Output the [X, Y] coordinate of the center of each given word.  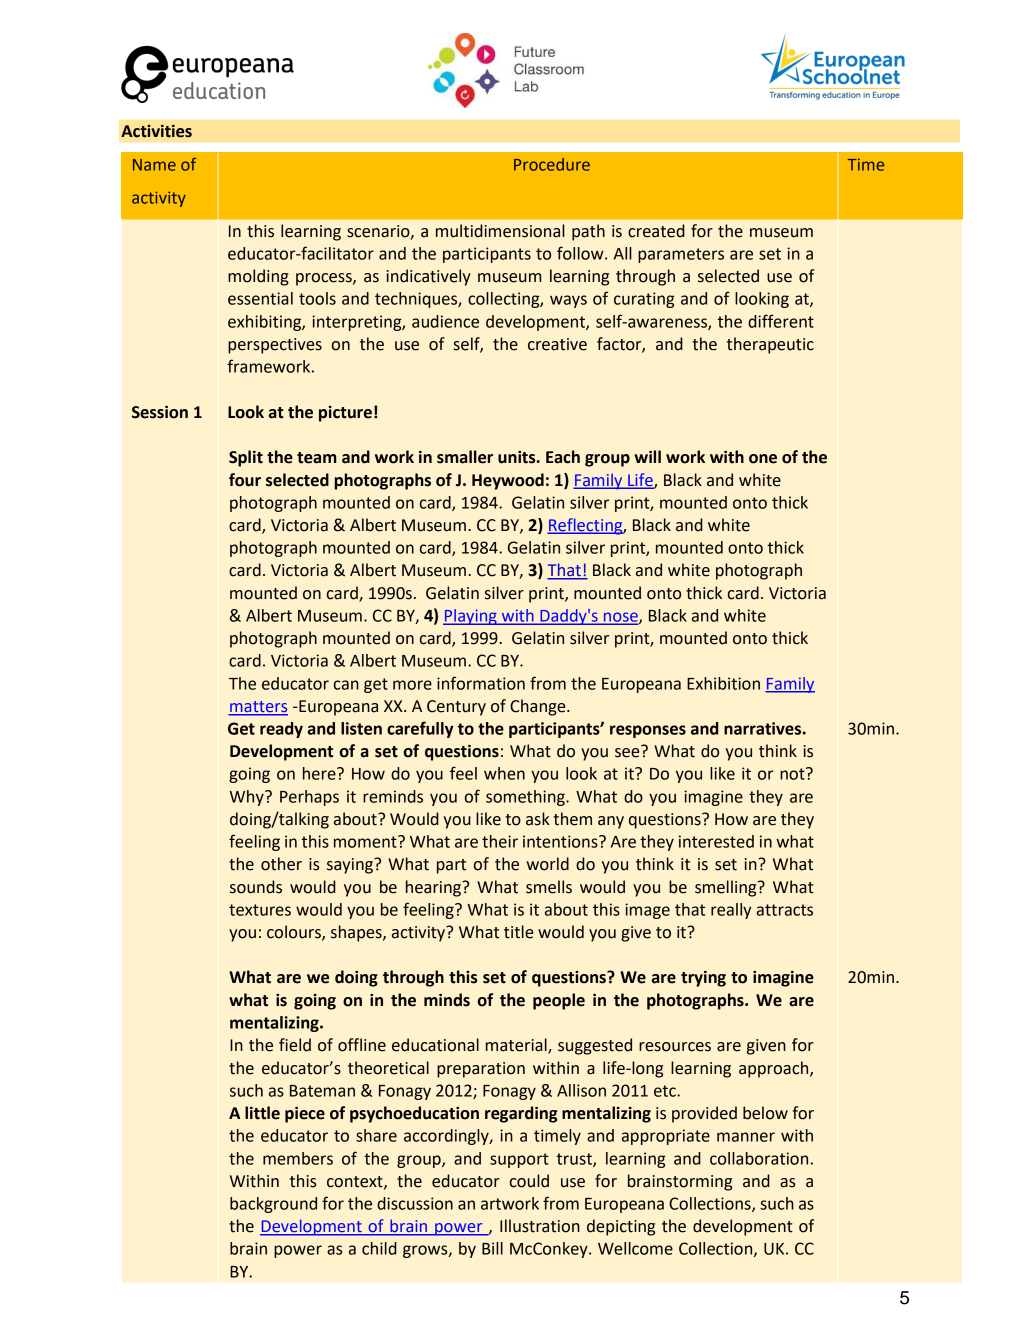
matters [258, 708]
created [656, 231]
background [273, 1205]
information [481, 683]
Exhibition [723, 683]
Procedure [552, 164]
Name [154, 165]
